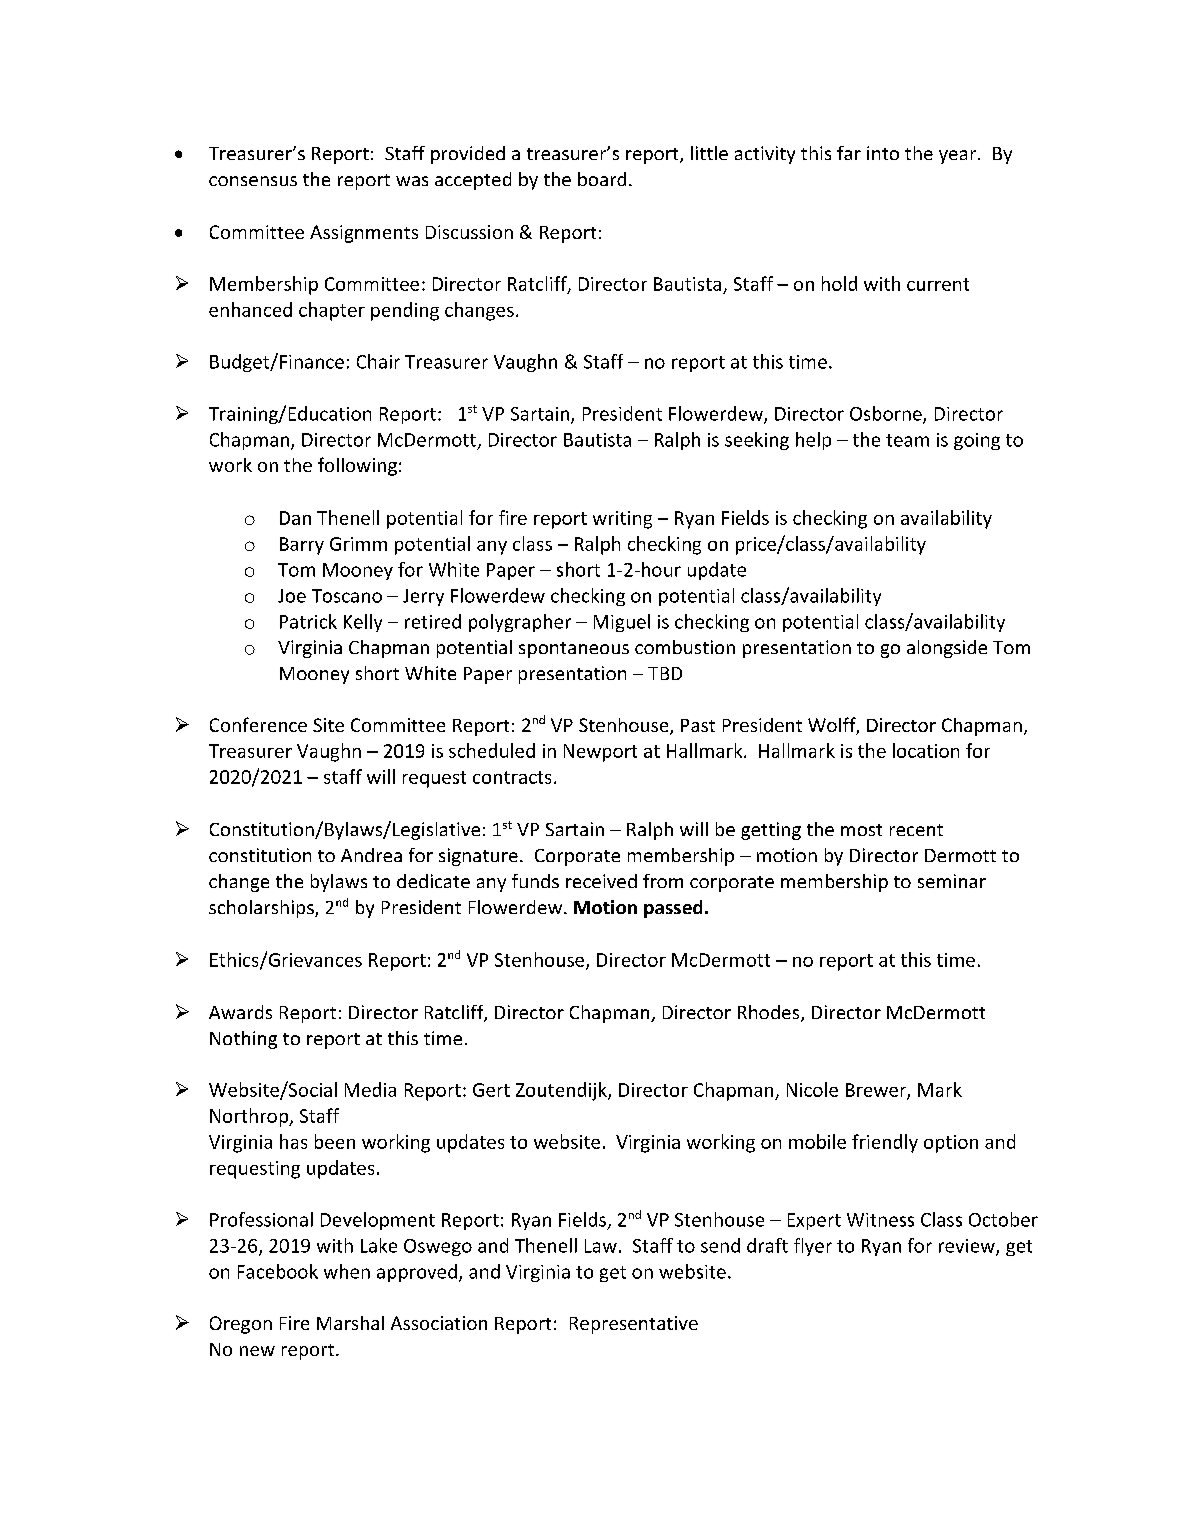 The height and width of the document is (1528, 1181). I want to click on Newport, so click(600, 753).
